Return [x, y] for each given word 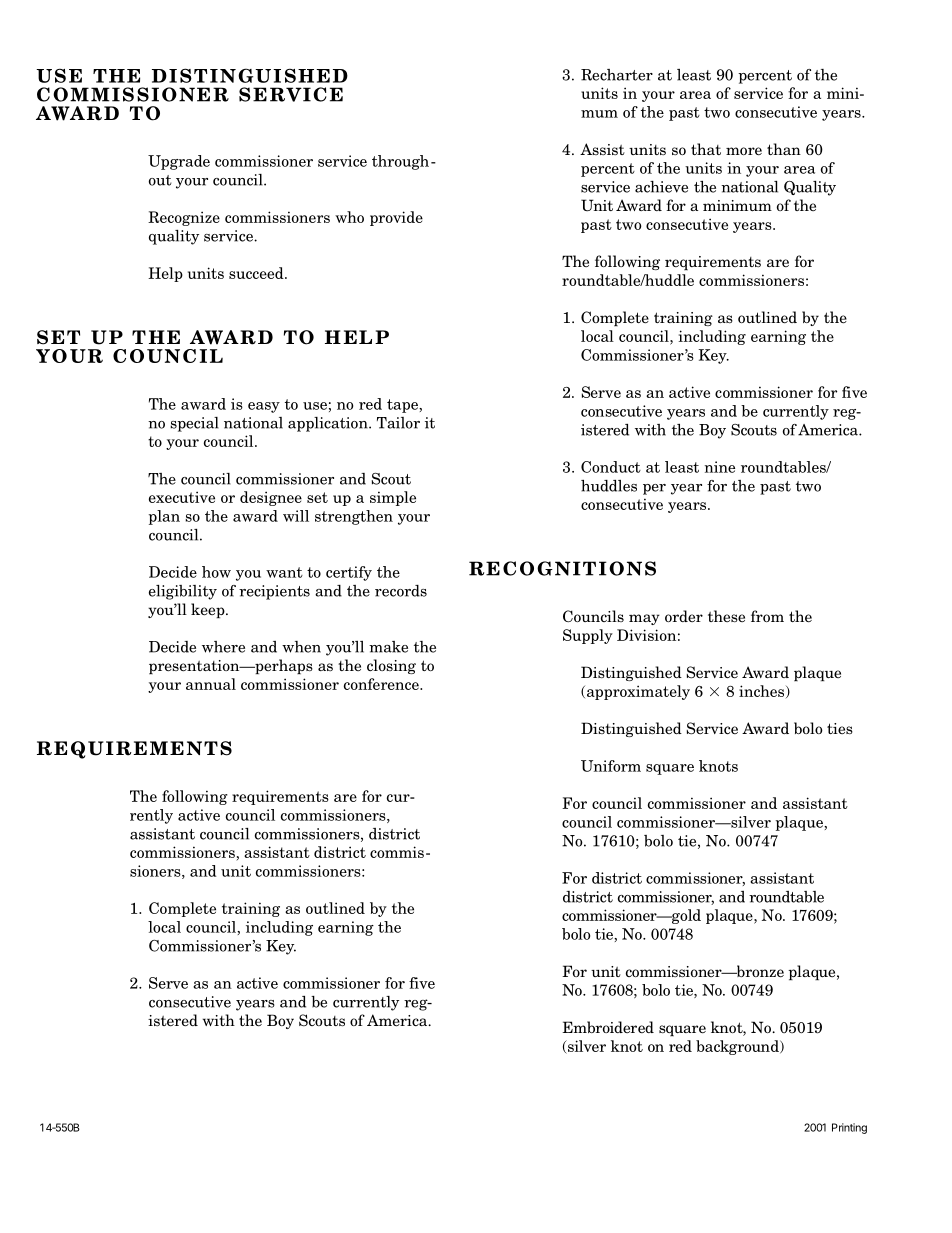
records [401, 591]
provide [396, 218]
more [744, 151]
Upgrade [179, 162]
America [398, 1020]
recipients [274, 592]
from [767, 616]
